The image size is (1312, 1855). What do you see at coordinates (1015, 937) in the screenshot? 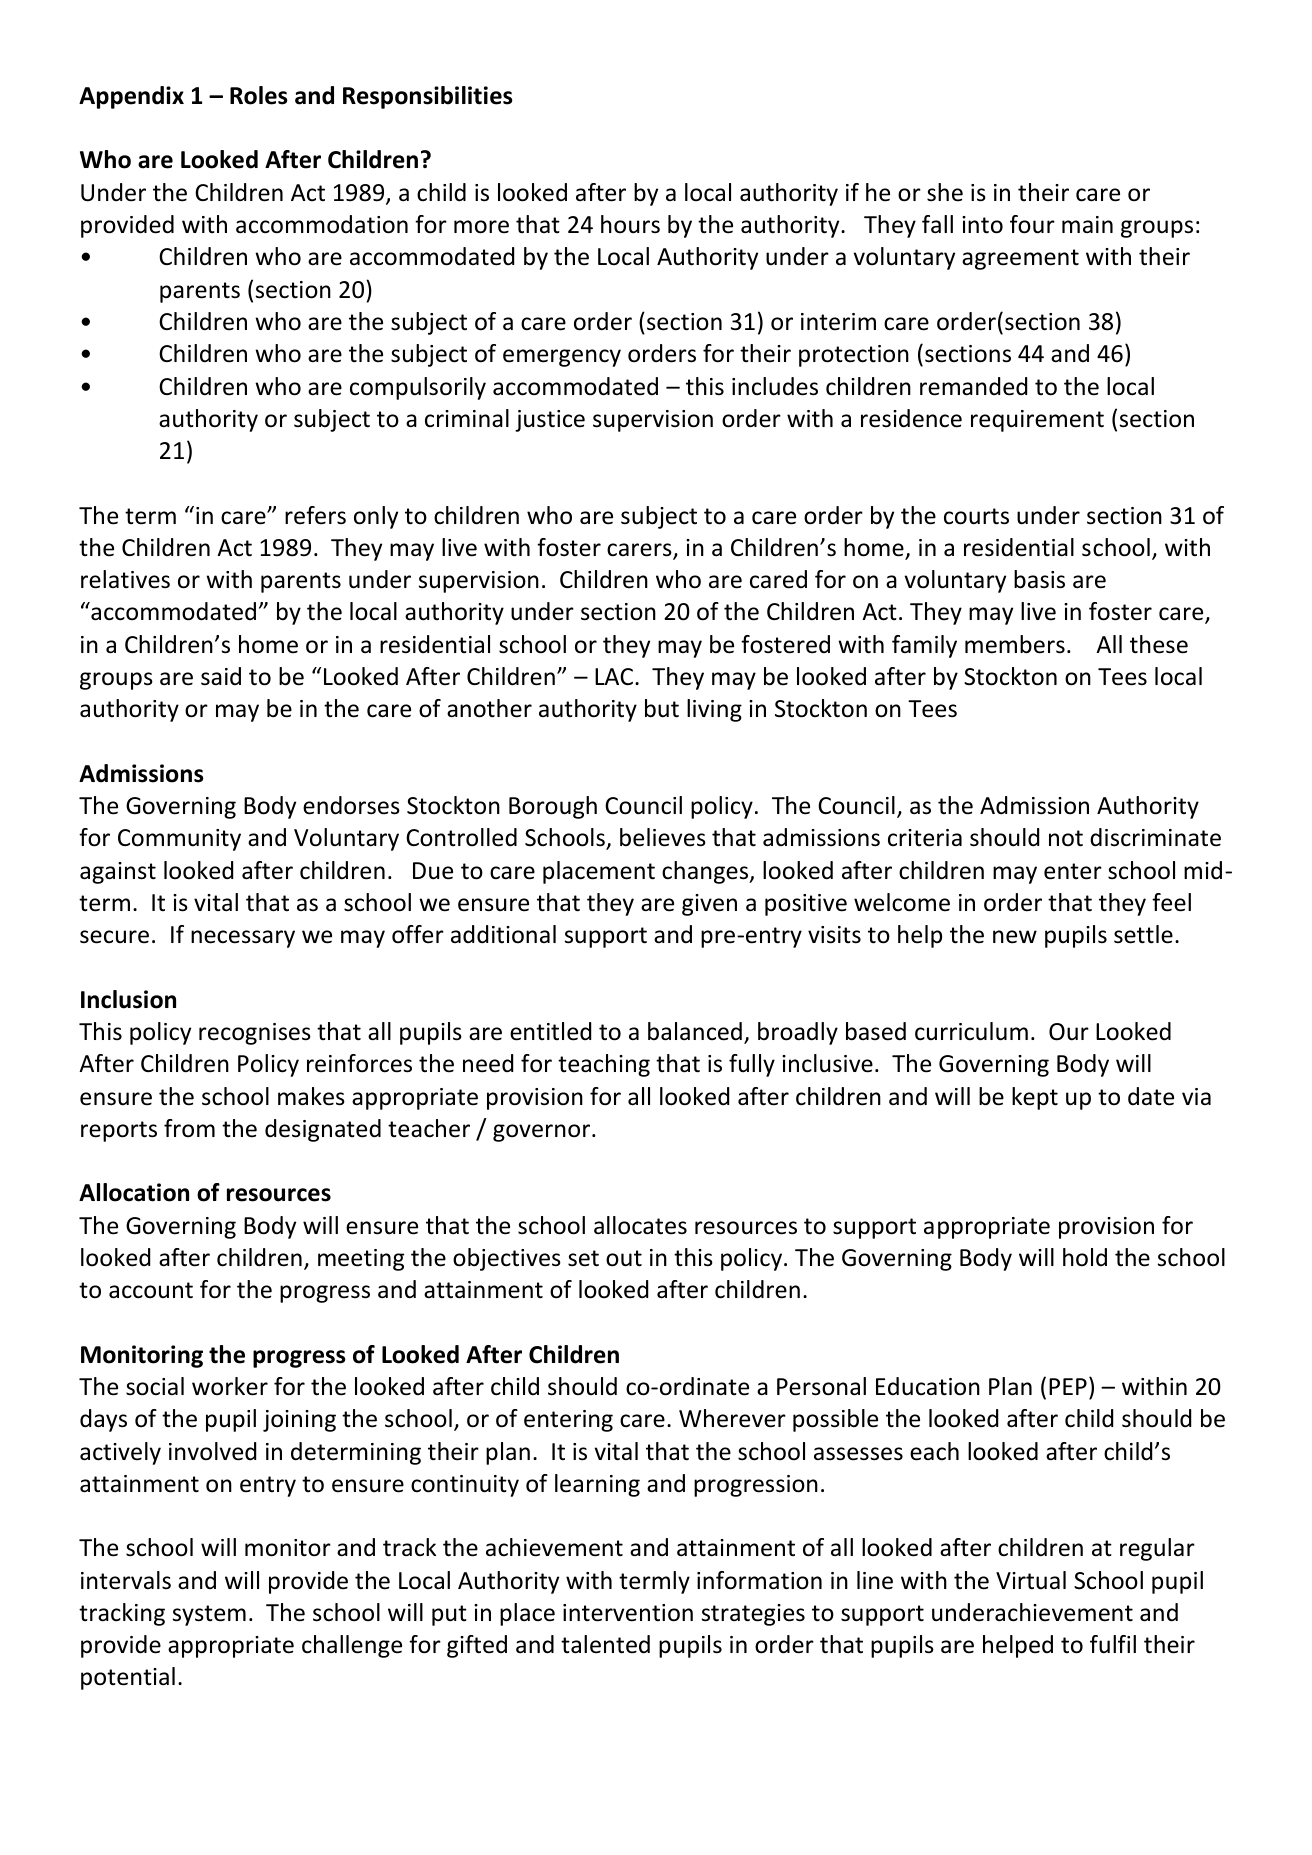
I see `new` at bounding box center [1015, 937].
